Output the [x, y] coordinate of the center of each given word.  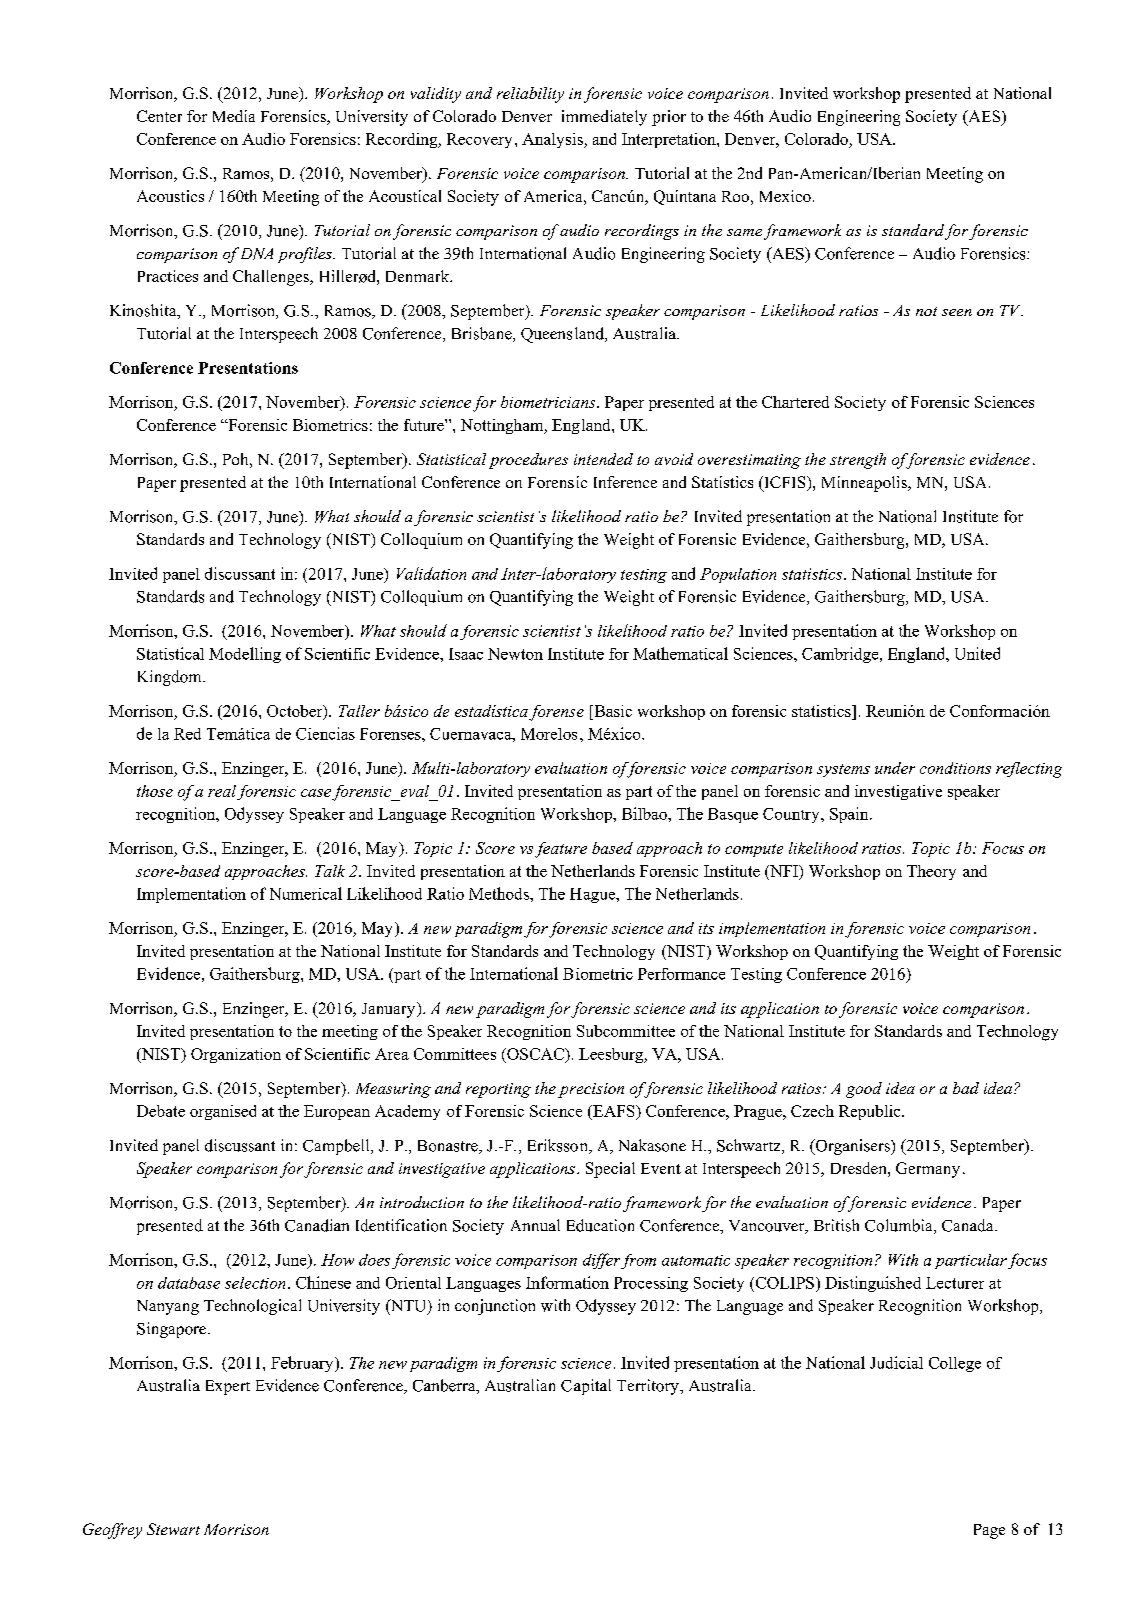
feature [561, 850]
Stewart [173, 1529]
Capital [586, 1387]
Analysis [553, 140]
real [222, 791]
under [895, 768]
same [744, 232]
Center [159, 116]
